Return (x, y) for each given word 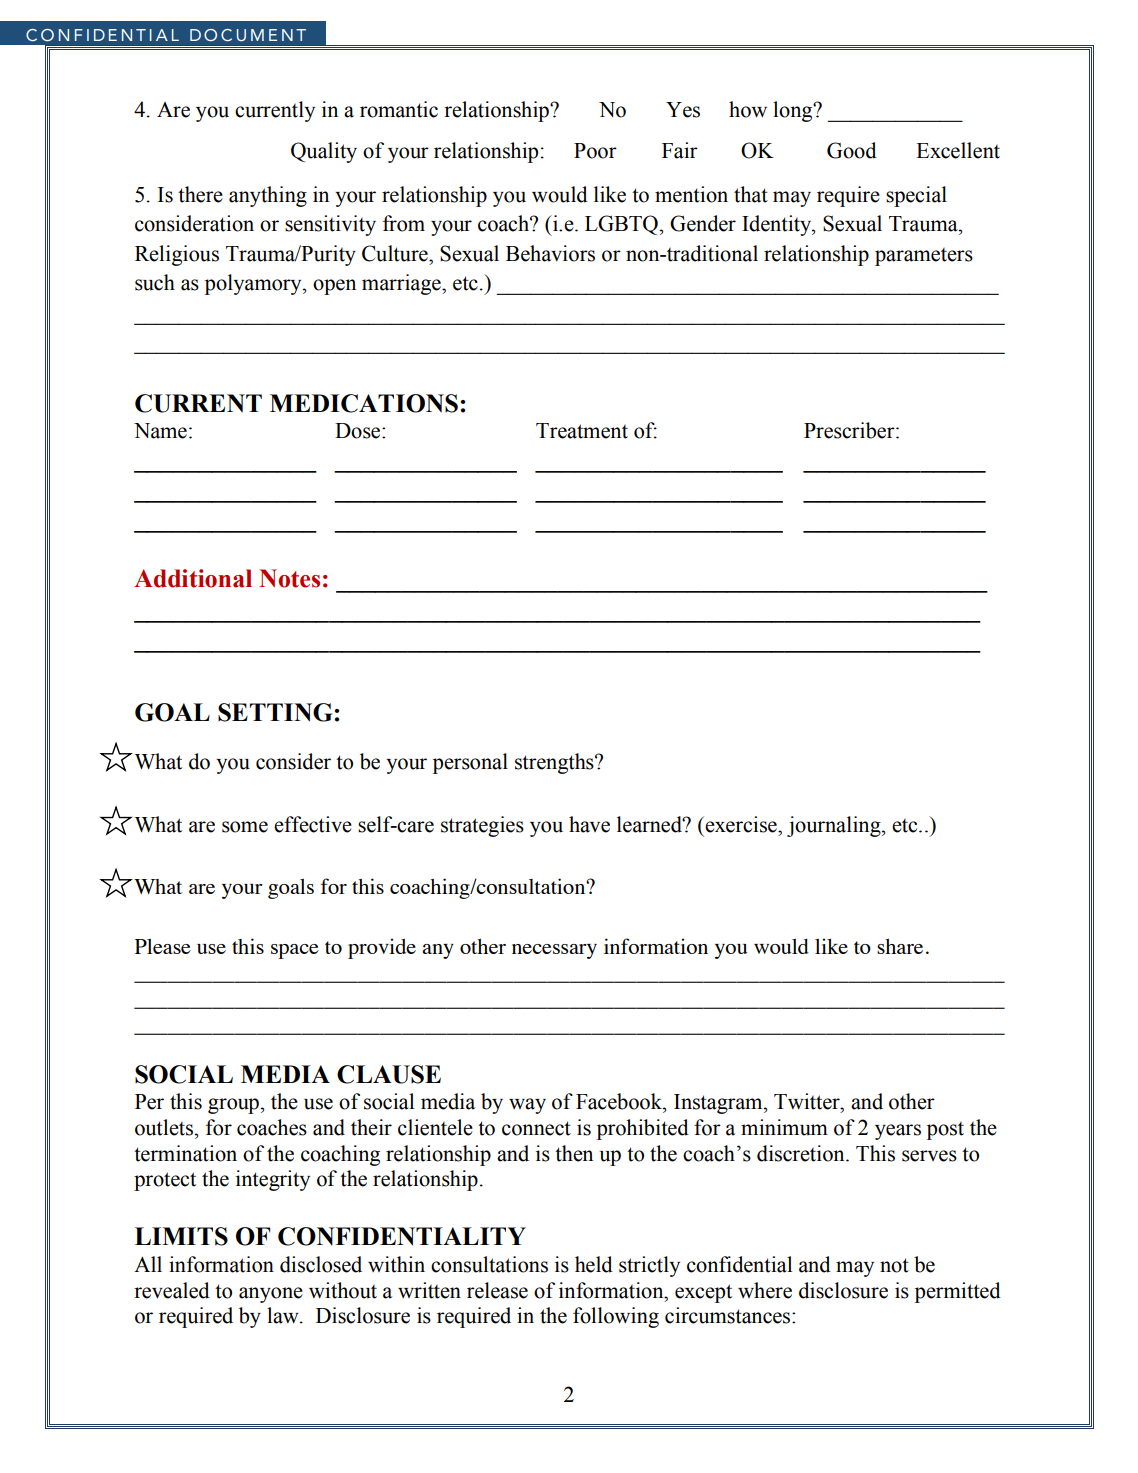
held (594, 1264)
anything (268, 196)
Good (852, 150)
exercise (741, 824)
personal (470, 763)
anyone (271, 1295)
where (765, 1290)
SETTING (276, 712)
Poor (595, 151)
